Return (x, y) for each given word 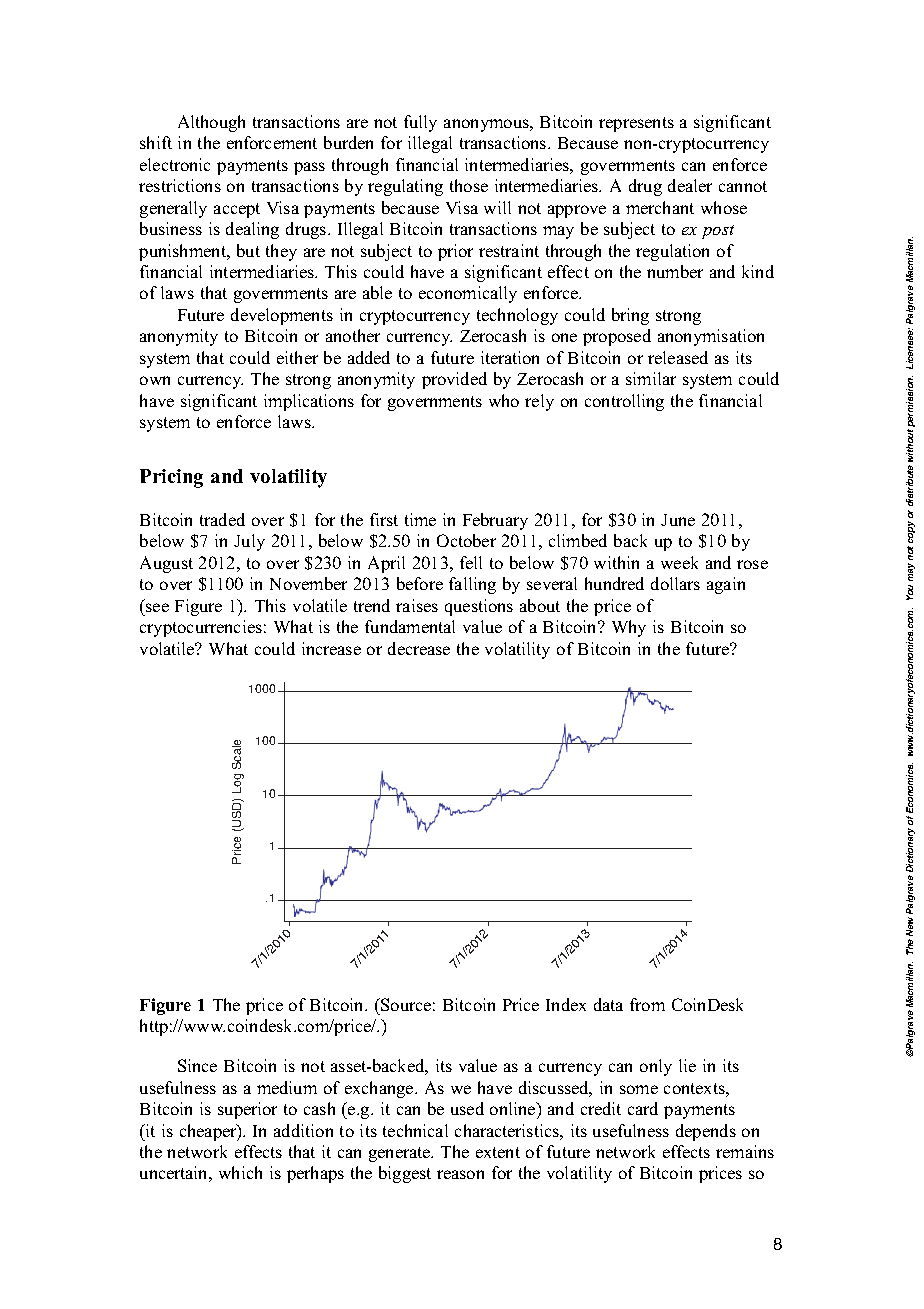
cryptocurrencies (201, 628)
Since (197, 1065)
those (469, 185)
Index (566, 1004)
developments (282, 316)
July (249, 542)
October (466, 540)
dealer (690, 185)
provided (454, 380)
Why (629, 628)
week (679, 562)
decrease (419, 648)
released (678, 357)
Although (211, 123)
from (647, 1004)
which (240, 1172)
